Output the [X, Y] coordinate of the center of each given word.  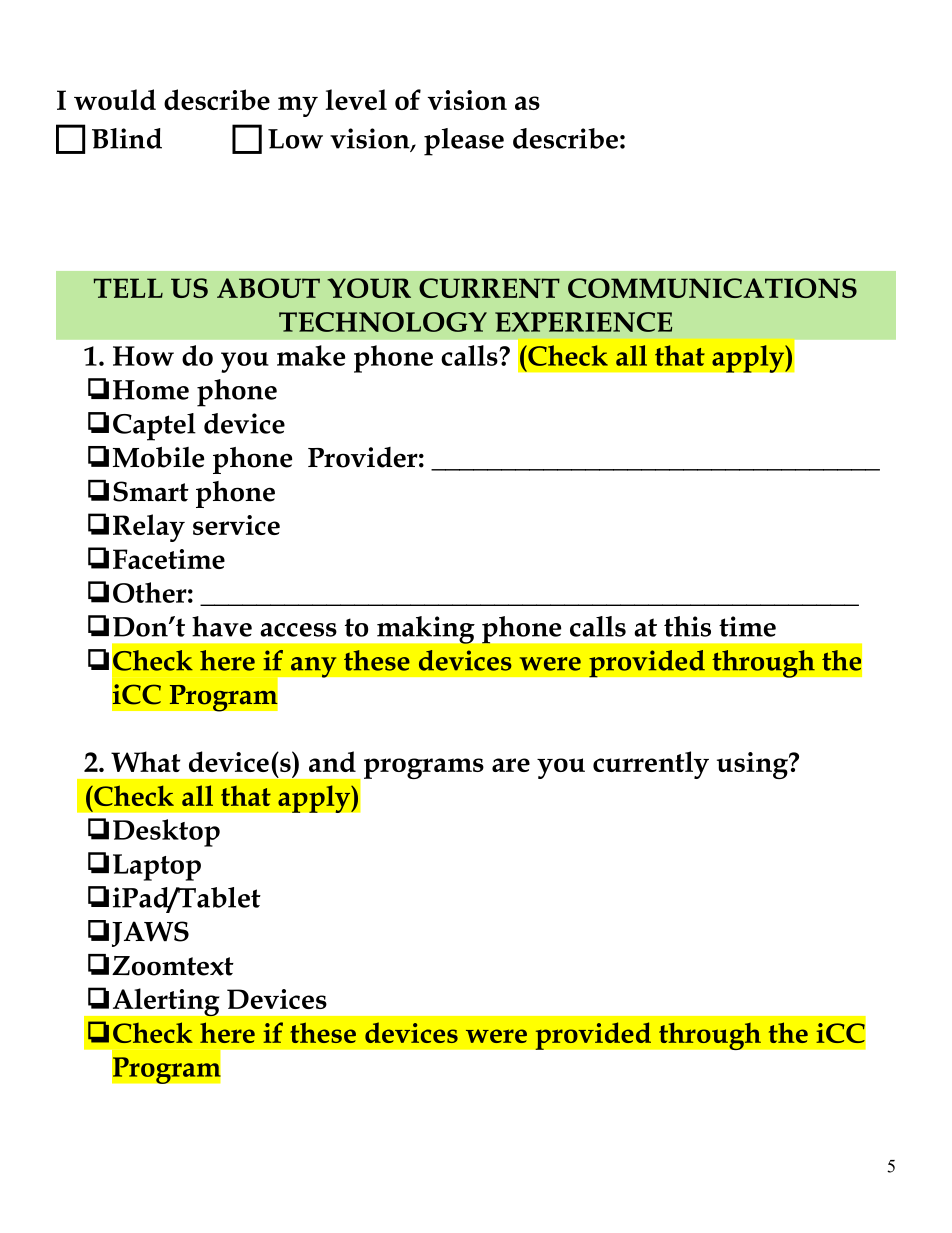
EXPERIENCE [583, 322]
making [426, 630]
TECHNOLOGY [383, 322]
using [753, 765]
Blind [127, 138]
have [222, 626]
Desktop [166, 833]
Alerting [166, 1002]
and [332, 761]
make [311, 355]
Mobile [158, 457]
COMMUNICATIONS [712, 288]
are [511, 765]
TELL [128, 288]
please [464, 142]
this [687, 626]
